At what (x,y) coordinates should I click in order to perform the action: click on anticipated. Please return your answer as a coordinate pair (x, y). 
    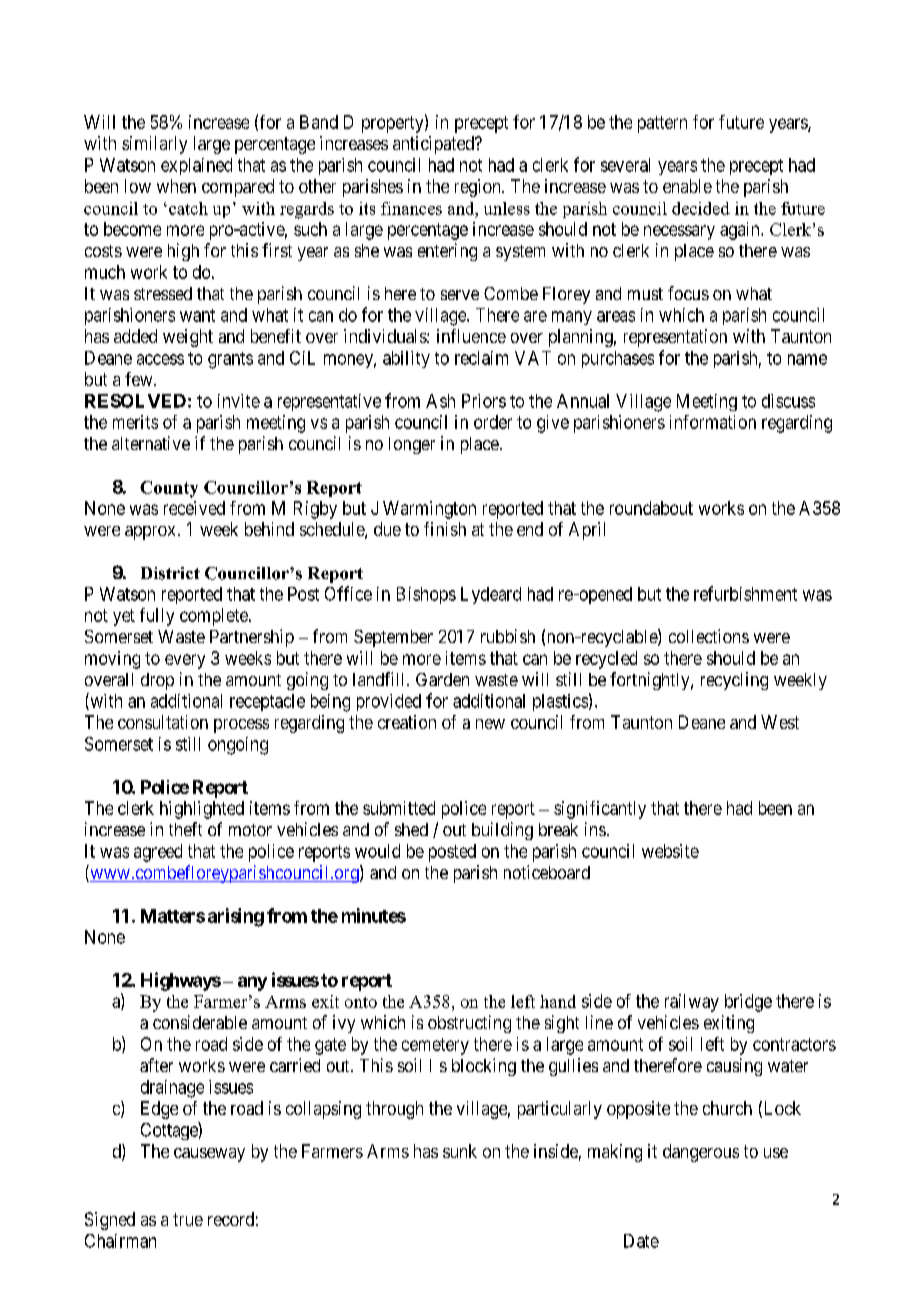
    Looking at the image, I should click on (434, 145).
